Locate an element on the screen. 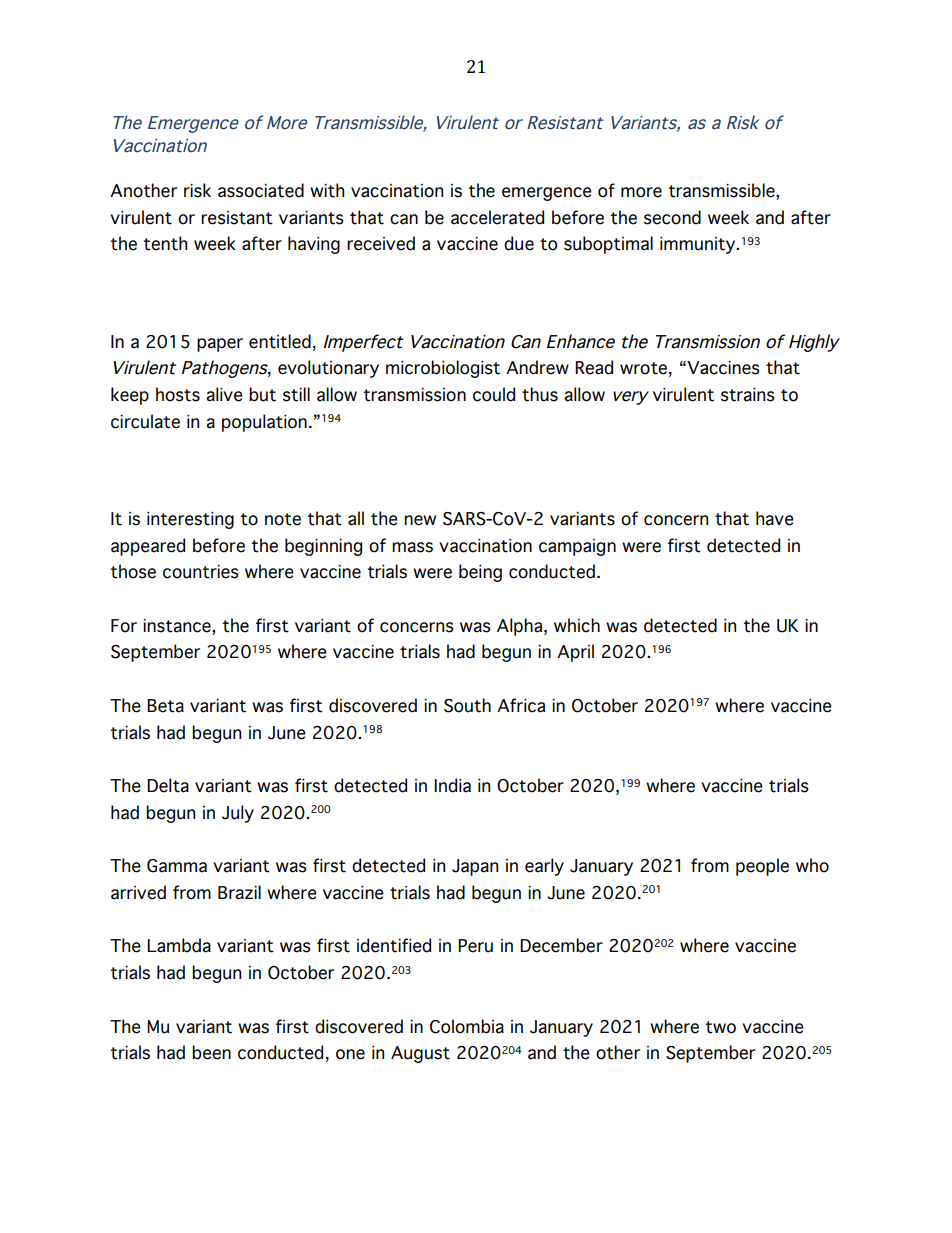 Image resolution: width=952 pixels, height=1233 pixels. Colombia is located at coordinates (467, 1026).
